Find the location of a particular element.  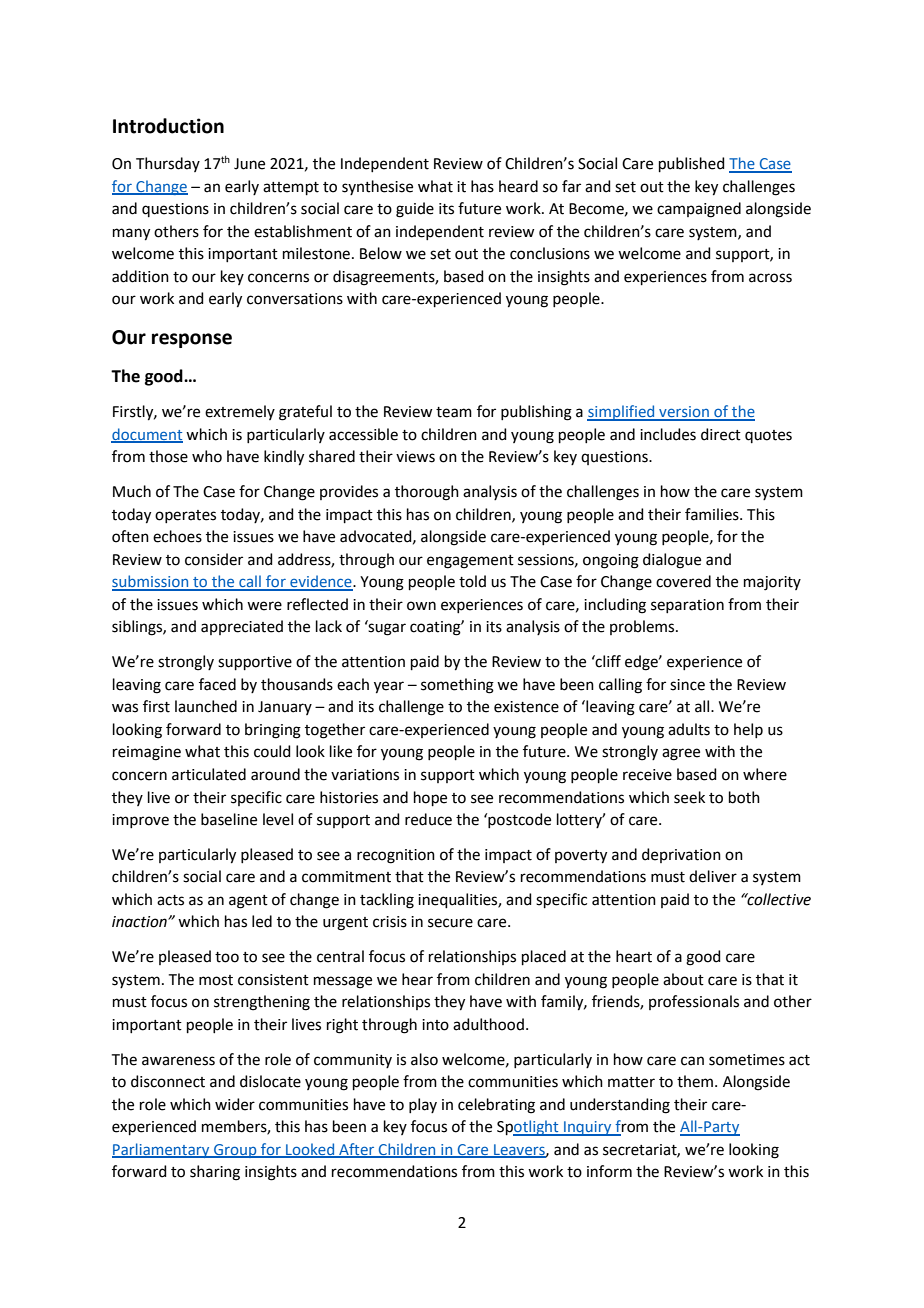

Thursday is located at coordinates (168, 164).
